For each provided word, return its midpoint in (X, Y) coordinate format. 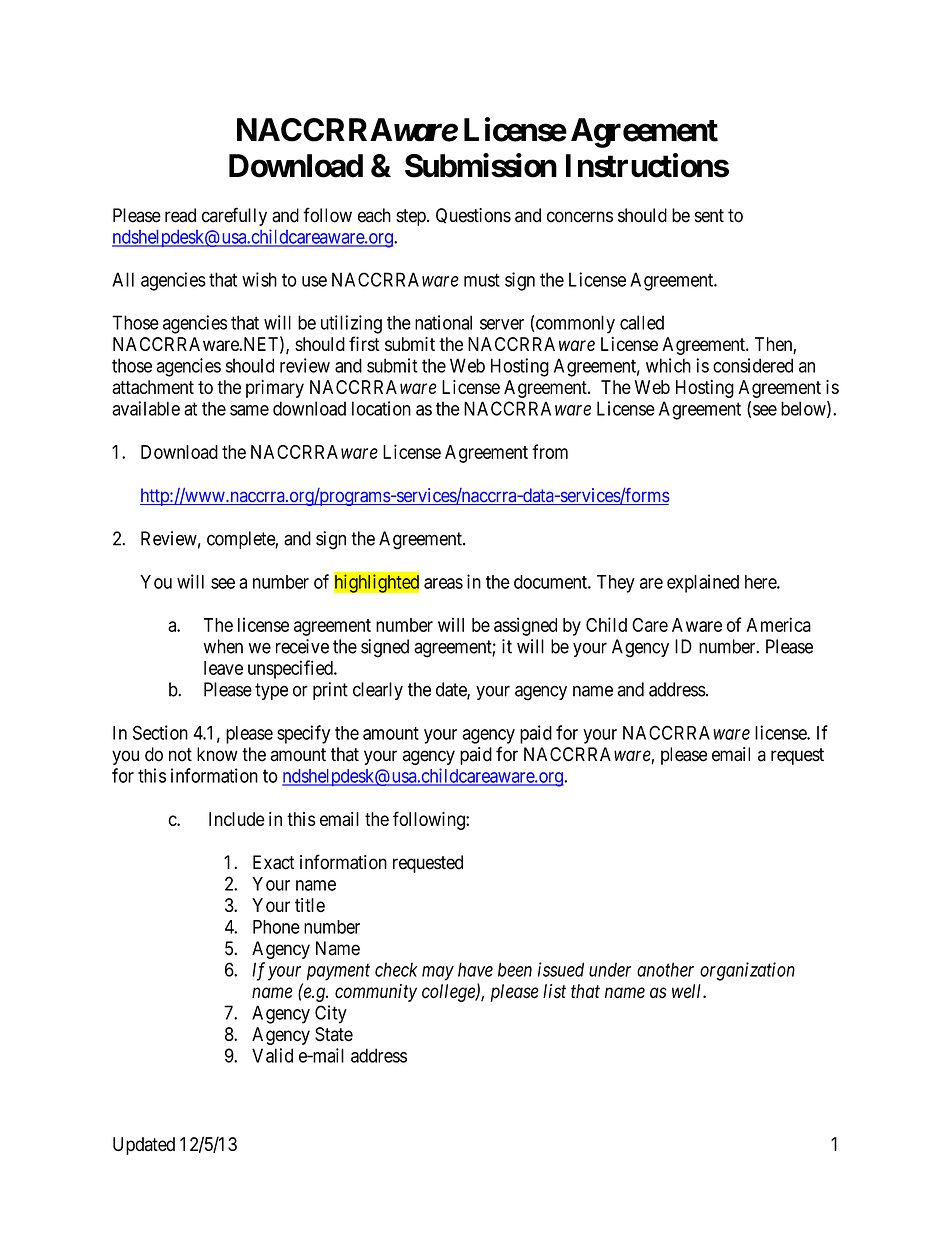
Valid (272, 1055)
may (438, 973)
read (180, 215)
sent (709, 216)
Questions (473, 216)
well (688, 991)
